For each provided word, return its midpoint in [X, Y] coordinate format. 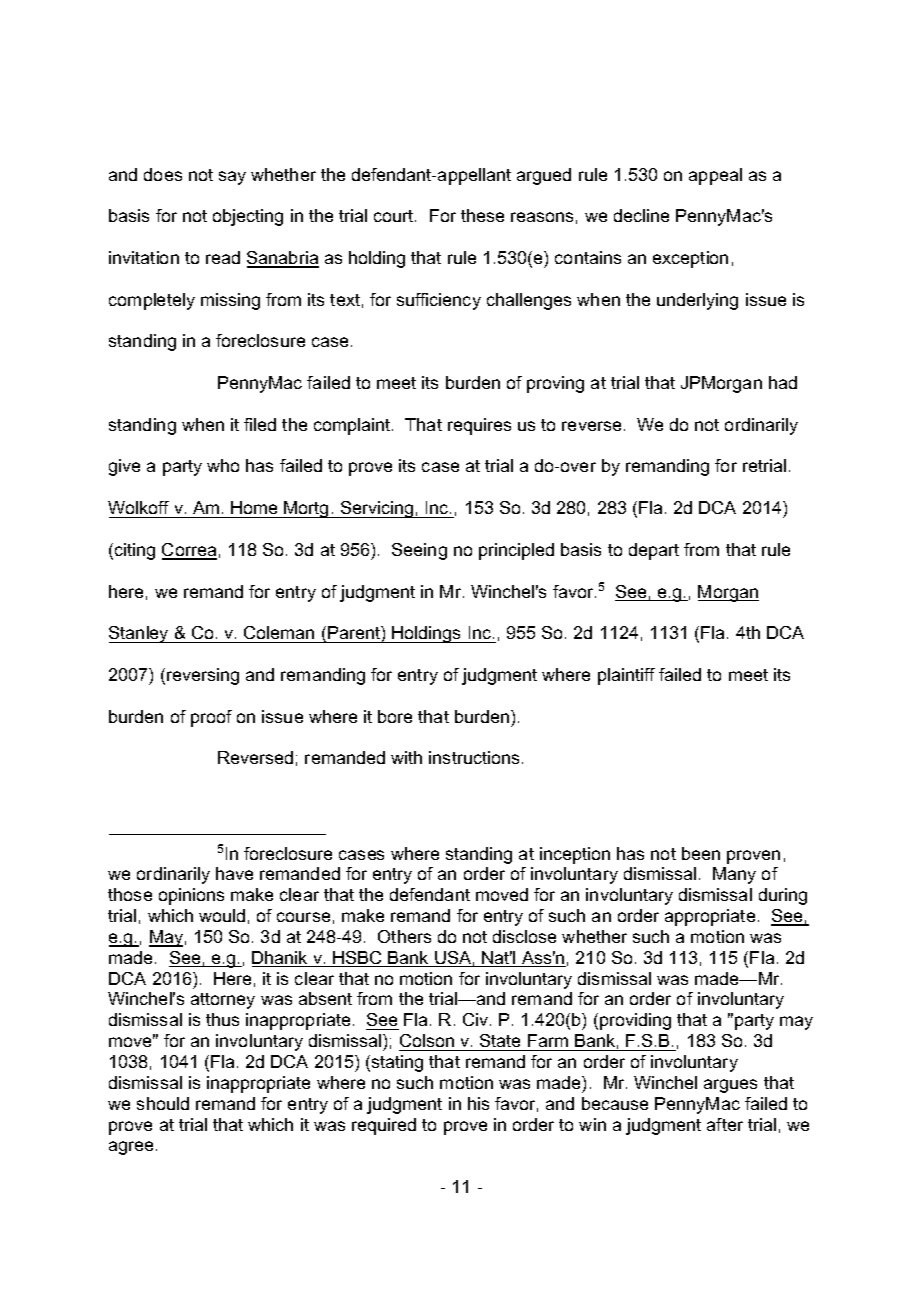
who [223, 465]
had [783, 382]
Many [734, 875]
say [232, 178]
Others [404, 936]
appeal [715, 176]
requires [479, 426]
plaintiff [626, 676]
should [163, 1103]
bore [395, 716]
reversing [203, 676]
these [482, 215]
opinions [191, 896]
